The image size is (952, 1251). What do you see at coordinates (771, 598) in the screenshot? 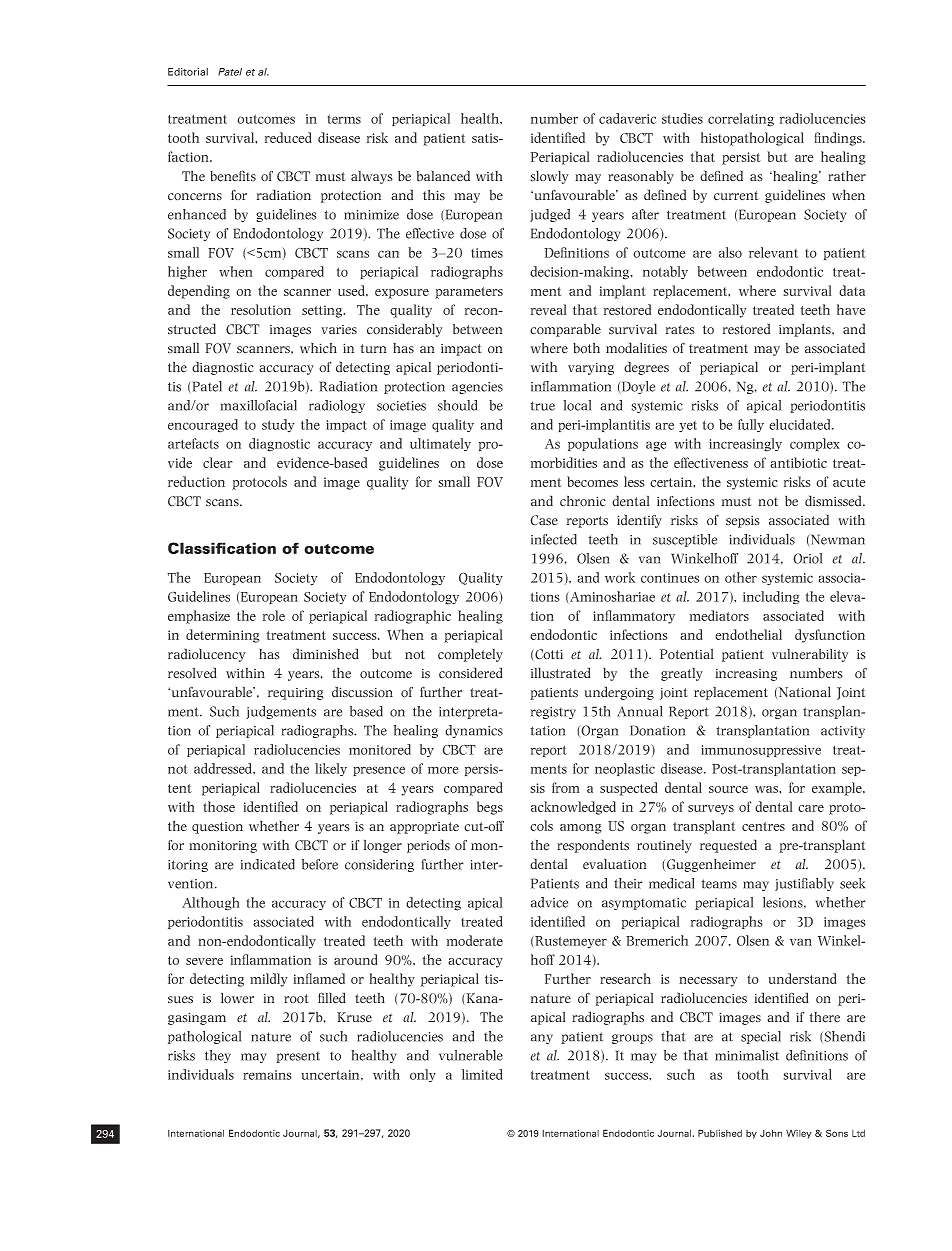
I see `including` at bounding box center [771, 598].
